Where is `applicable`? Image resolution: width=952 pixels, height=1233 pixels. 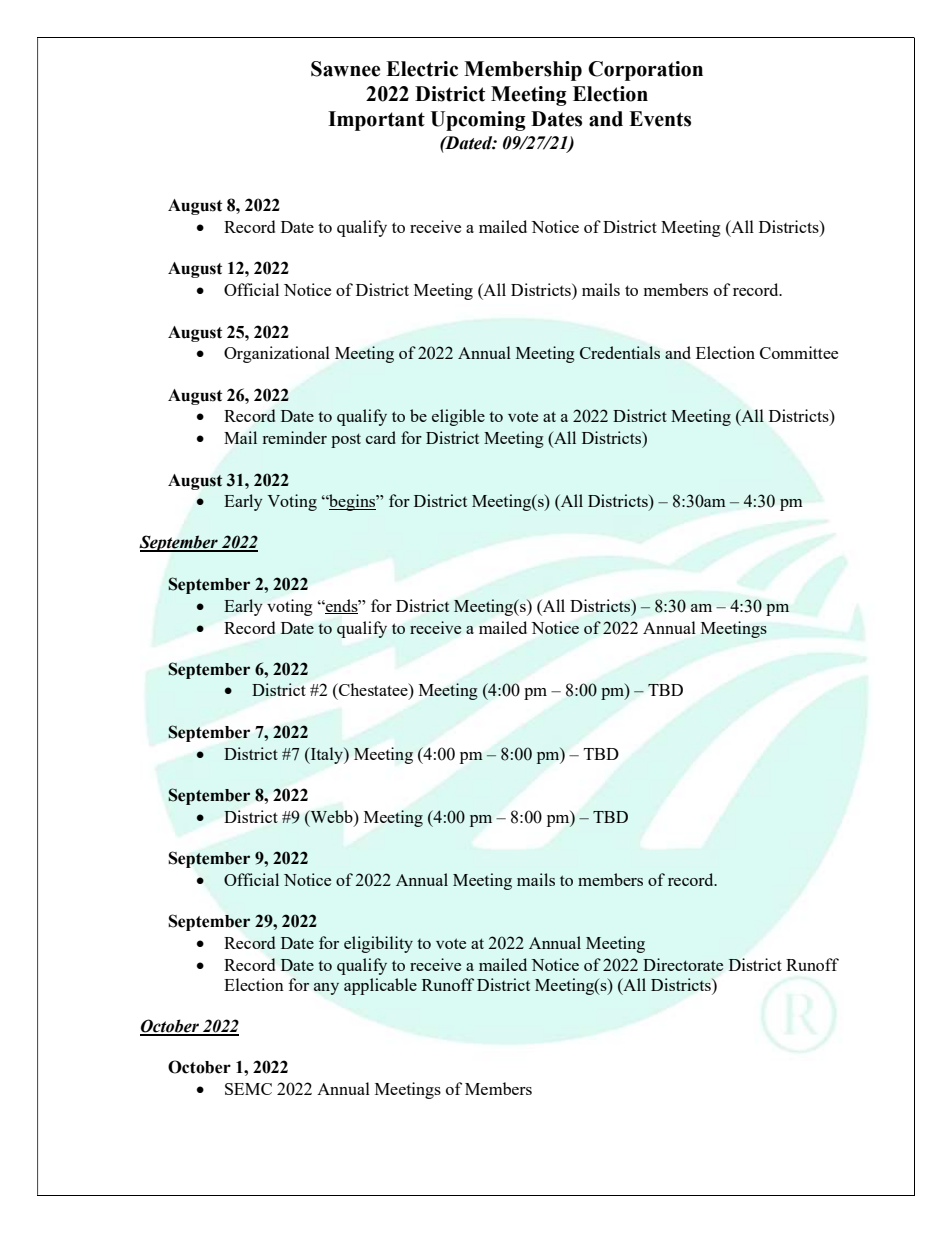
applicable is located at coordinates (380, 986).
